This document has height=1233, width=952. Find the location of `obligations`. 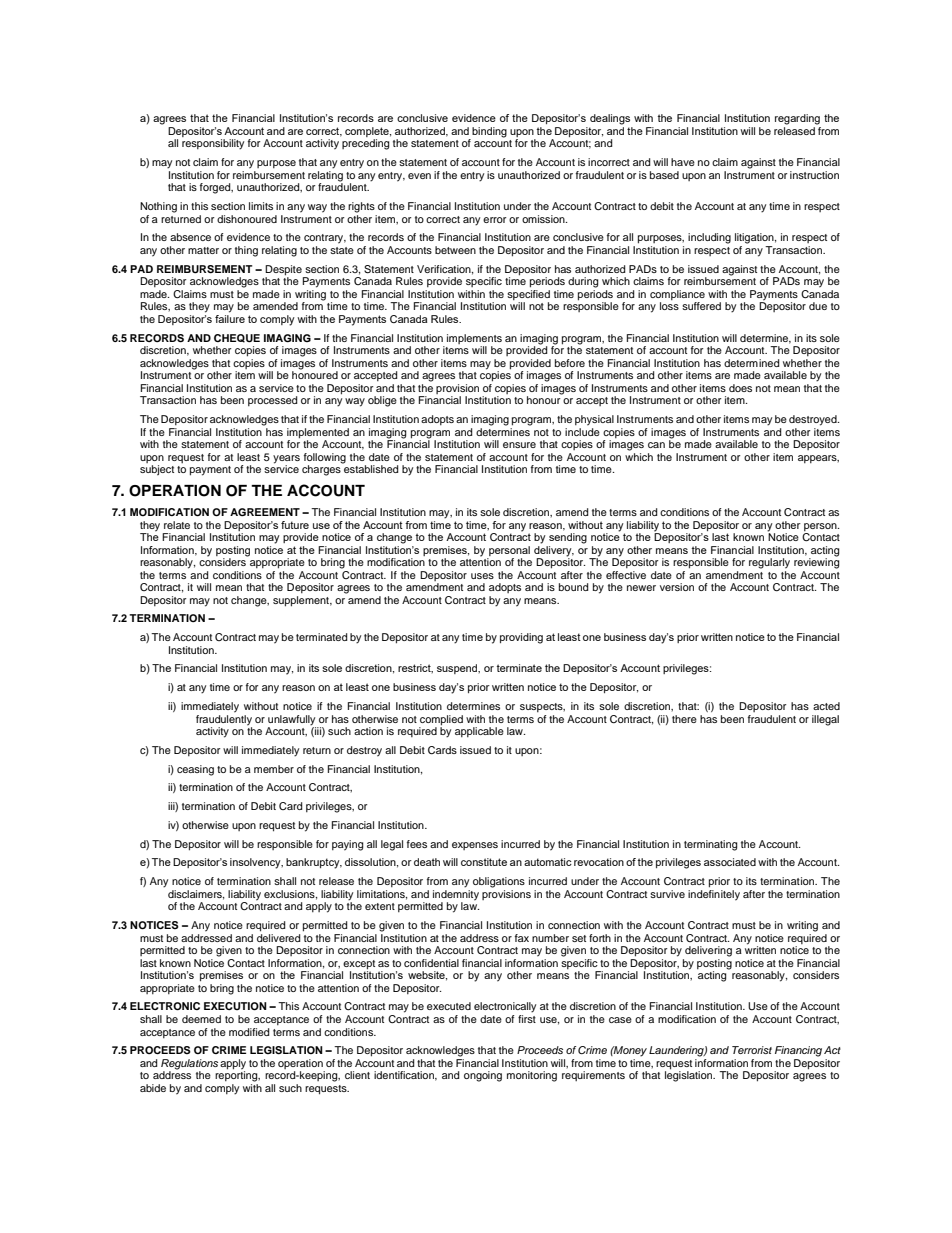

obligations is located at coordinates (499, 882).
